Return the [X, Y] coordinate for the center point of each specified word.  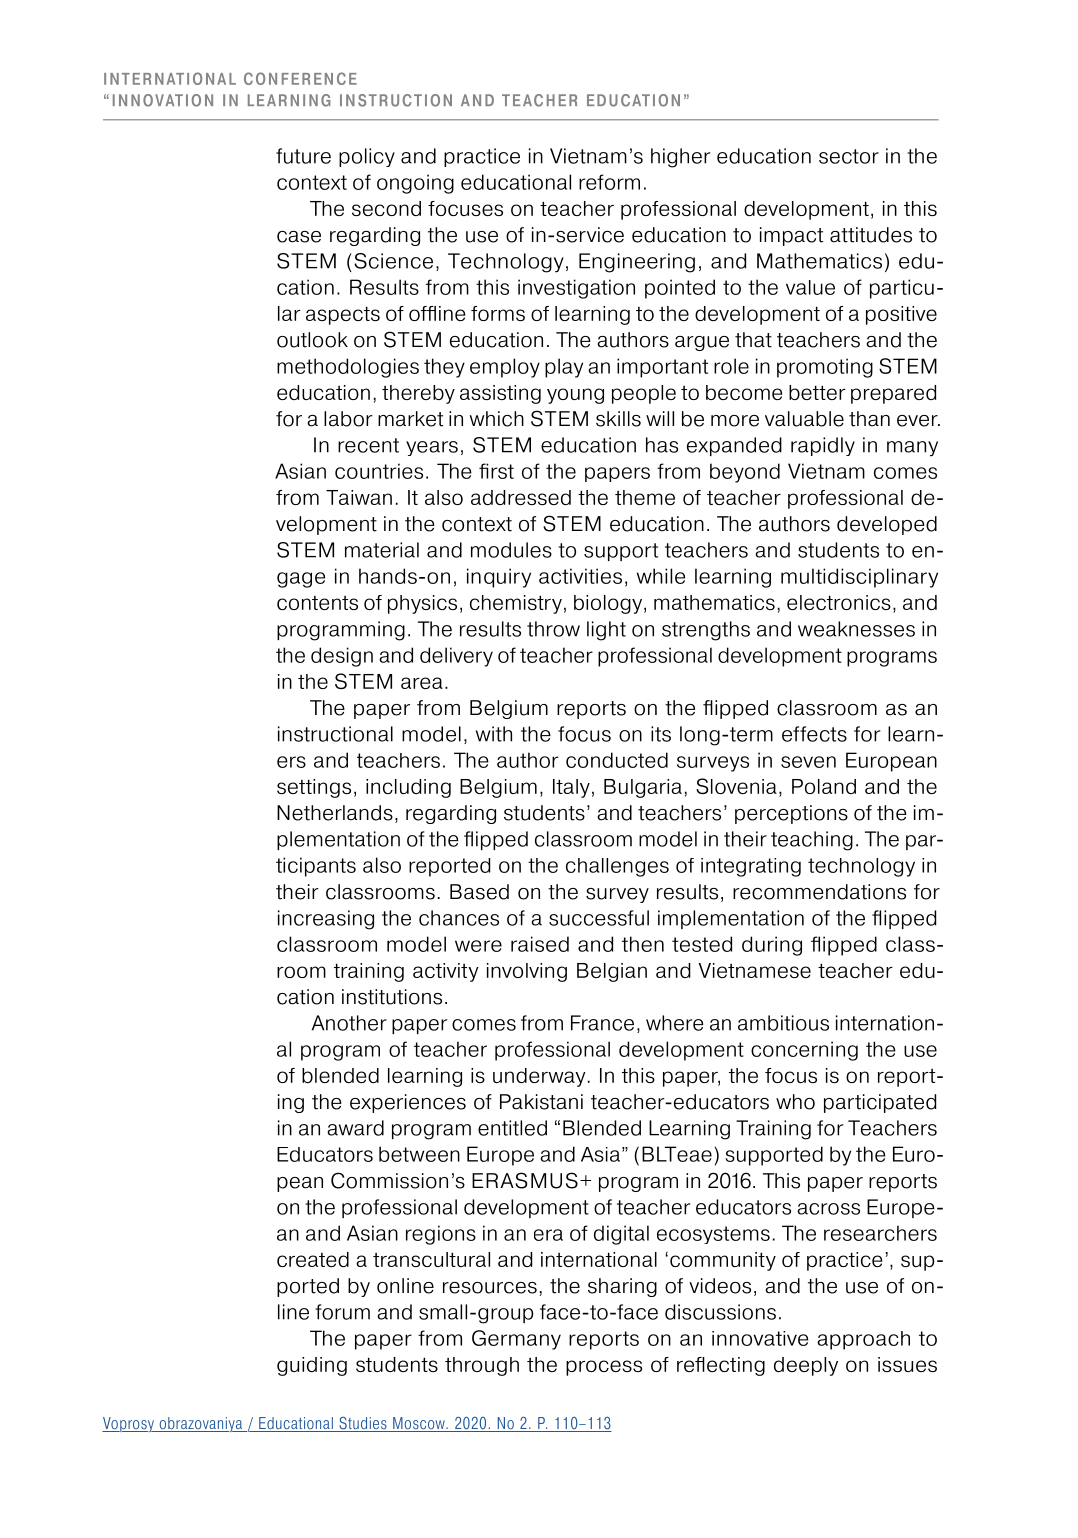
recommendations [819, 892]
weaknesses [856, 629]
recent [368, 445]
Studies [363, 1424]
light [606, 631]
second [386, 208]
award [355, 1128]
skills [618, 419]
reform [609, 182]
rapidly [823, 446]
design [342, 657]
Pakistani [541, 1102]
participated [880, 1103]
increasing [326, 920]
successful [599, 918]
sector [849, 156]
